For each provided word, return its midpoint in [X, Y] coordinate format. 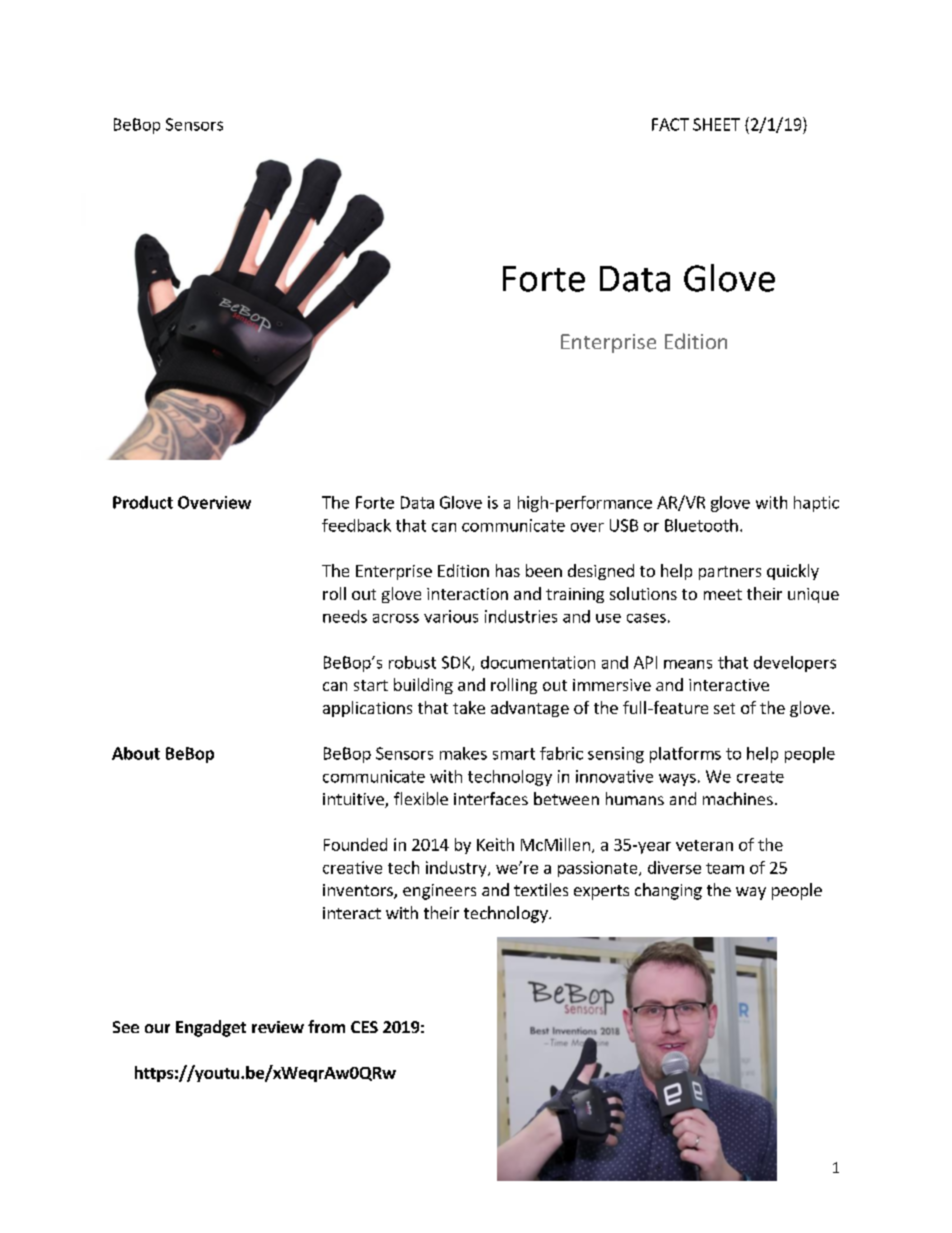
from [326, 1026]
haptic [816, 504]
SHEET [716, 124]
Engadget [211, 1028]
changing [668, 891]
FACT [670, 124]
